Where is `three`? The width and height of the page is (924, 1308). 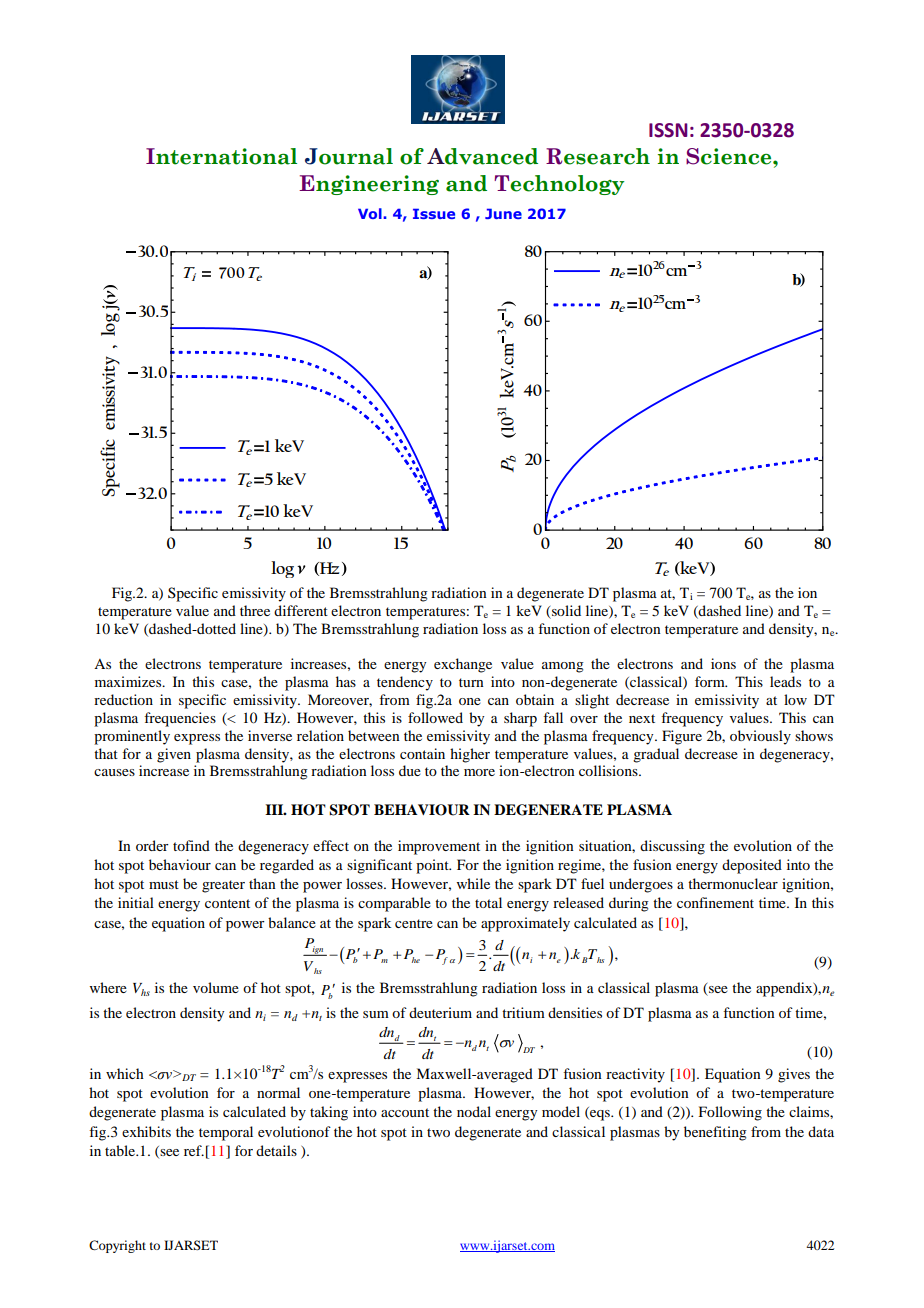
three is located at coordinates (255, 610).
